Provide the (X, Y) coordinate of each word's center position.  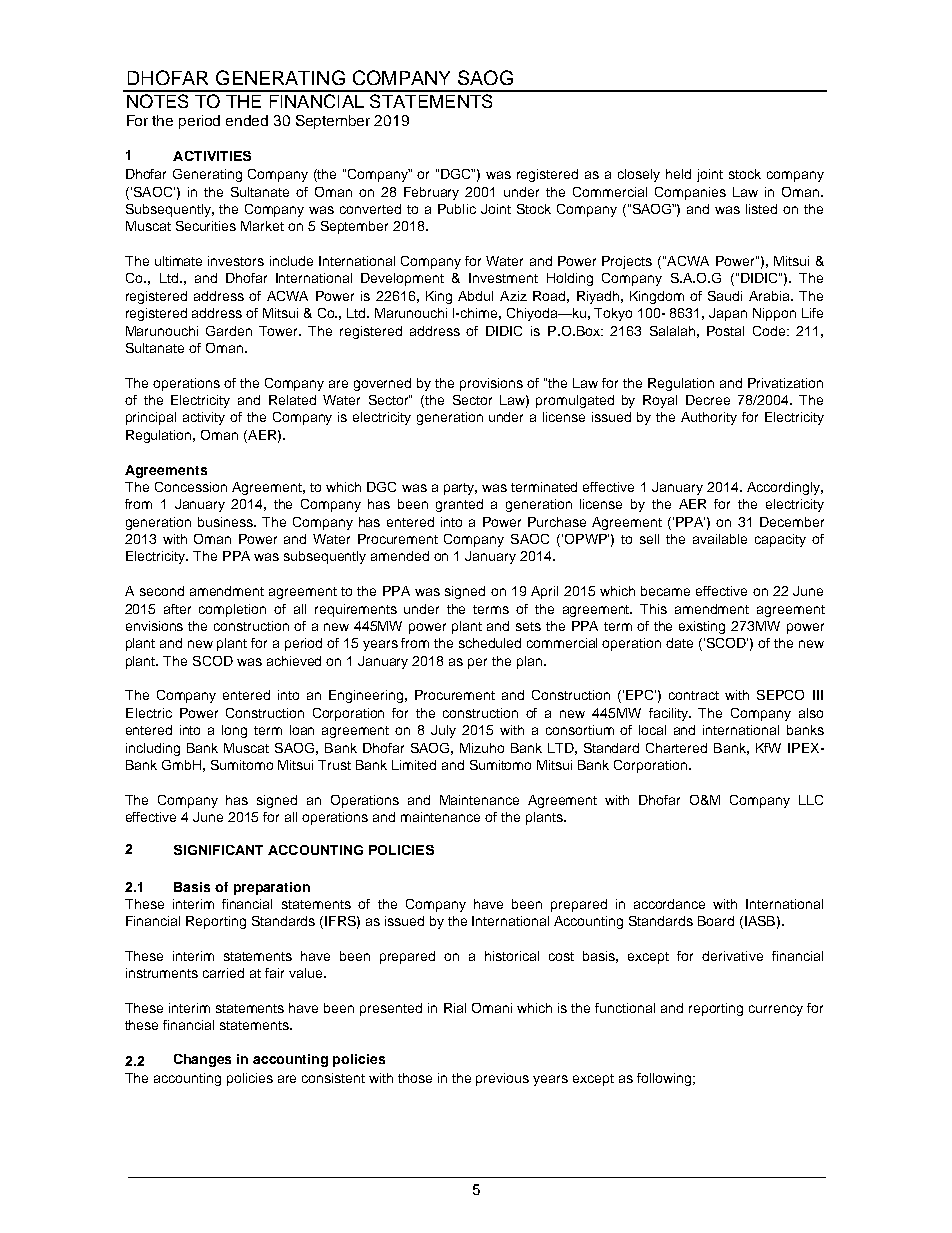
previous (502, 1079)
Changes (202, 1060)
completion (232, 610)
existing (702, 627)
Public (457, 209)
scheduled (490, 643)
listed (761, 209)
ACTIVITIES (212, 156)
